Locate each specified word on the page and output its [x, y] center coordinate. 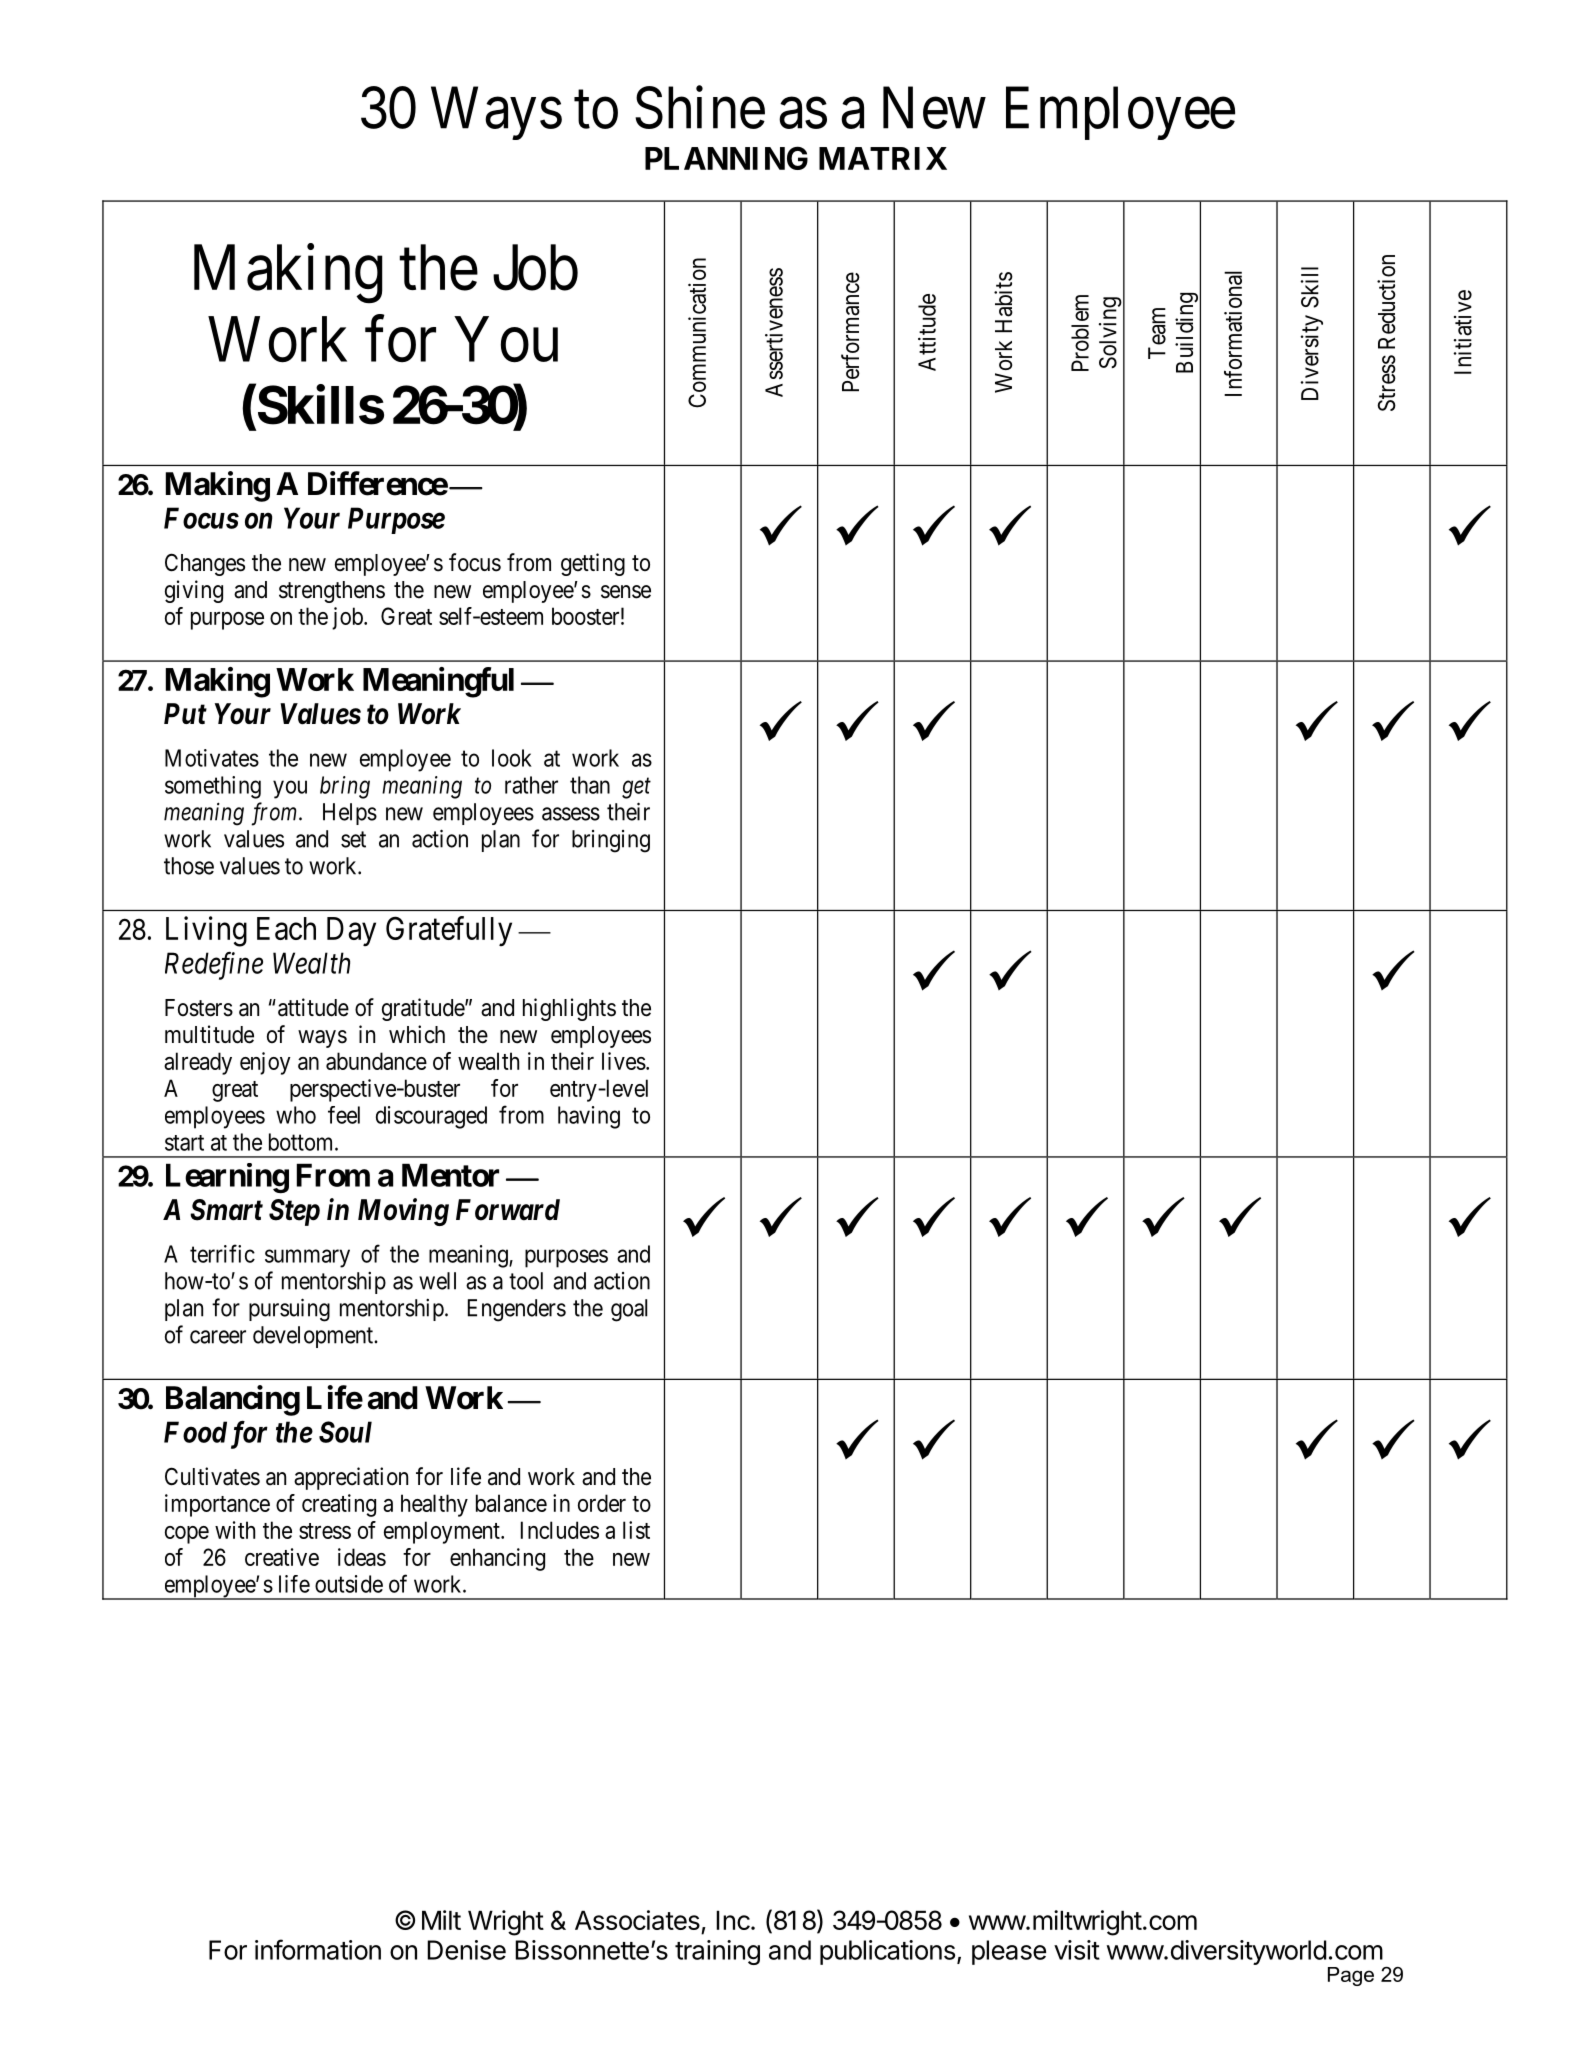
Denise [466, 1950]
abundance [376, 1061]
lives [624, 1061]
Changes [205, 564]
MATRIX [883, 158]
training [717, 1952]
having [589, 1117]
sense [626, 592]
